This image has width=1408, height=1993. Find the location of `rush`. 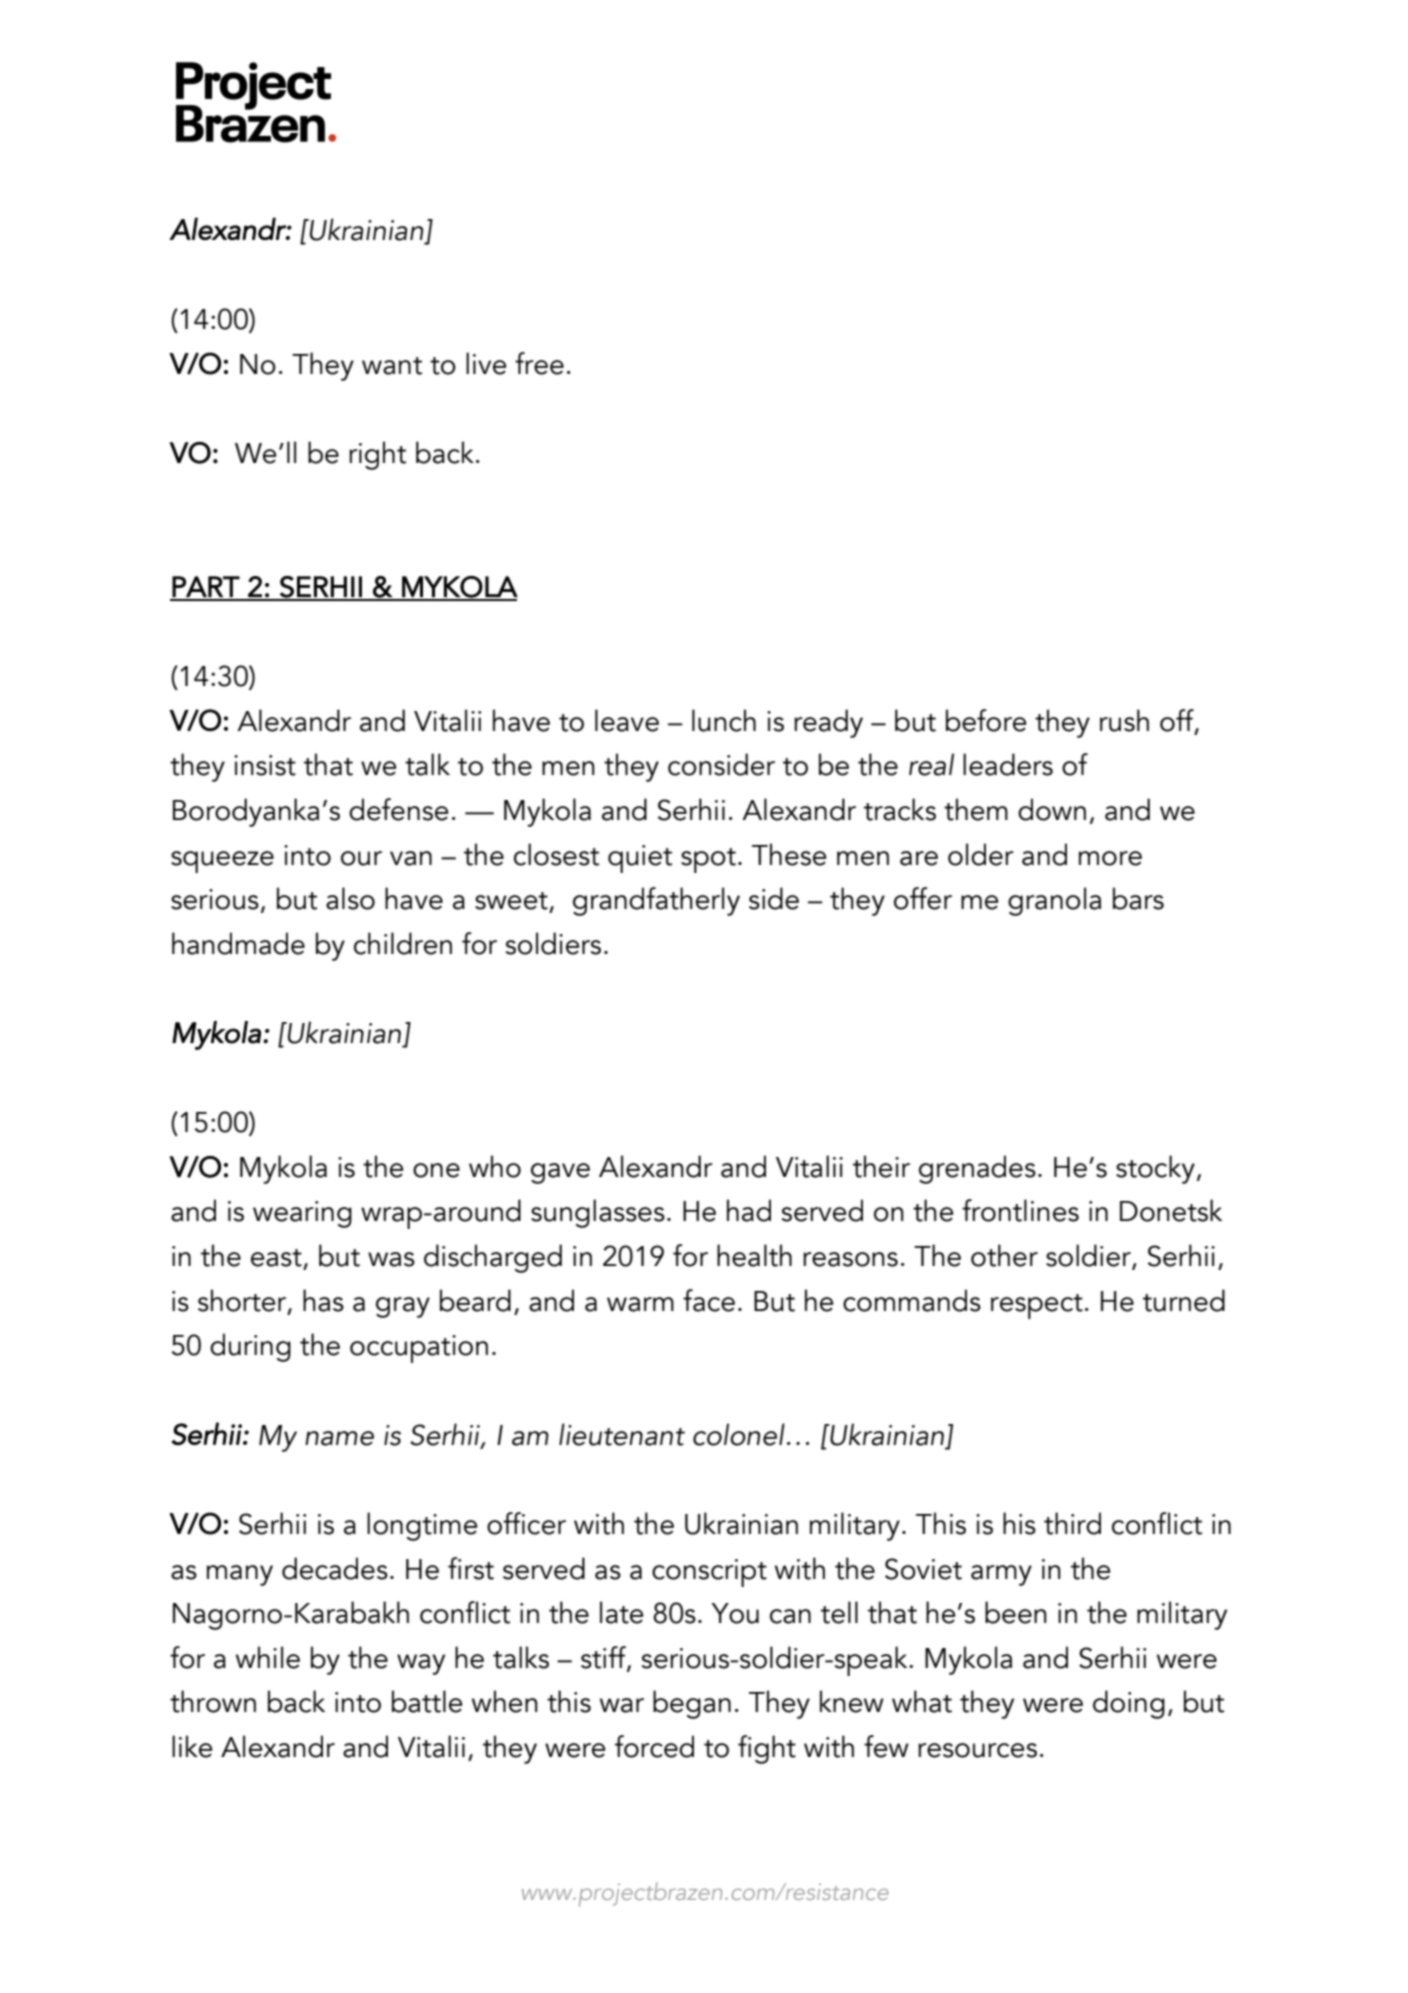

rush is located at coordinates (1124, 720).
